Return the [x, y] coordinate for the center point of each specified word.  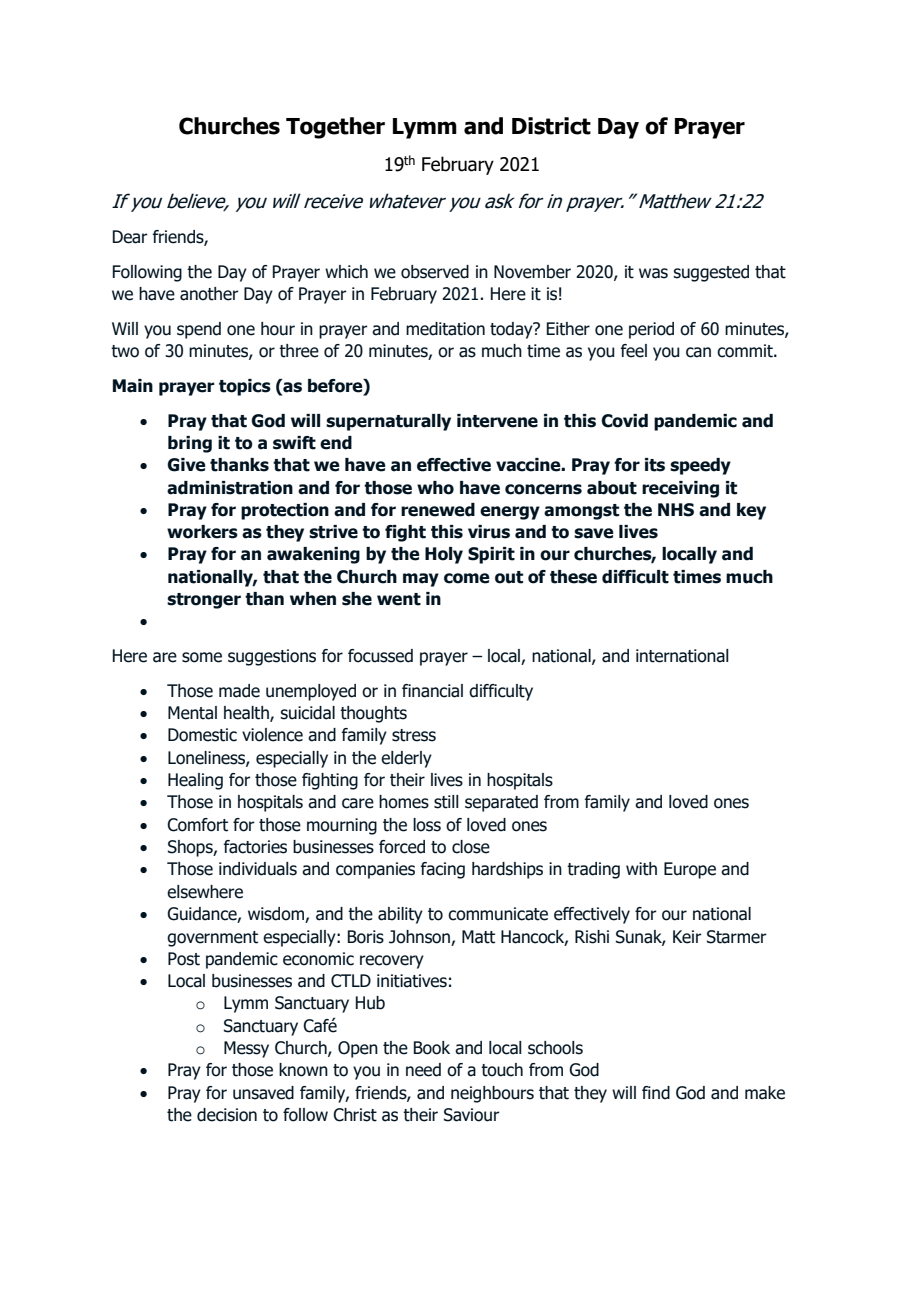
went [399, 599]
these [573, 577]
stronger [204, 601]
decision [227, 1115]
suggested [711, 273]
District [551, 126]
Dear [130, 237]
